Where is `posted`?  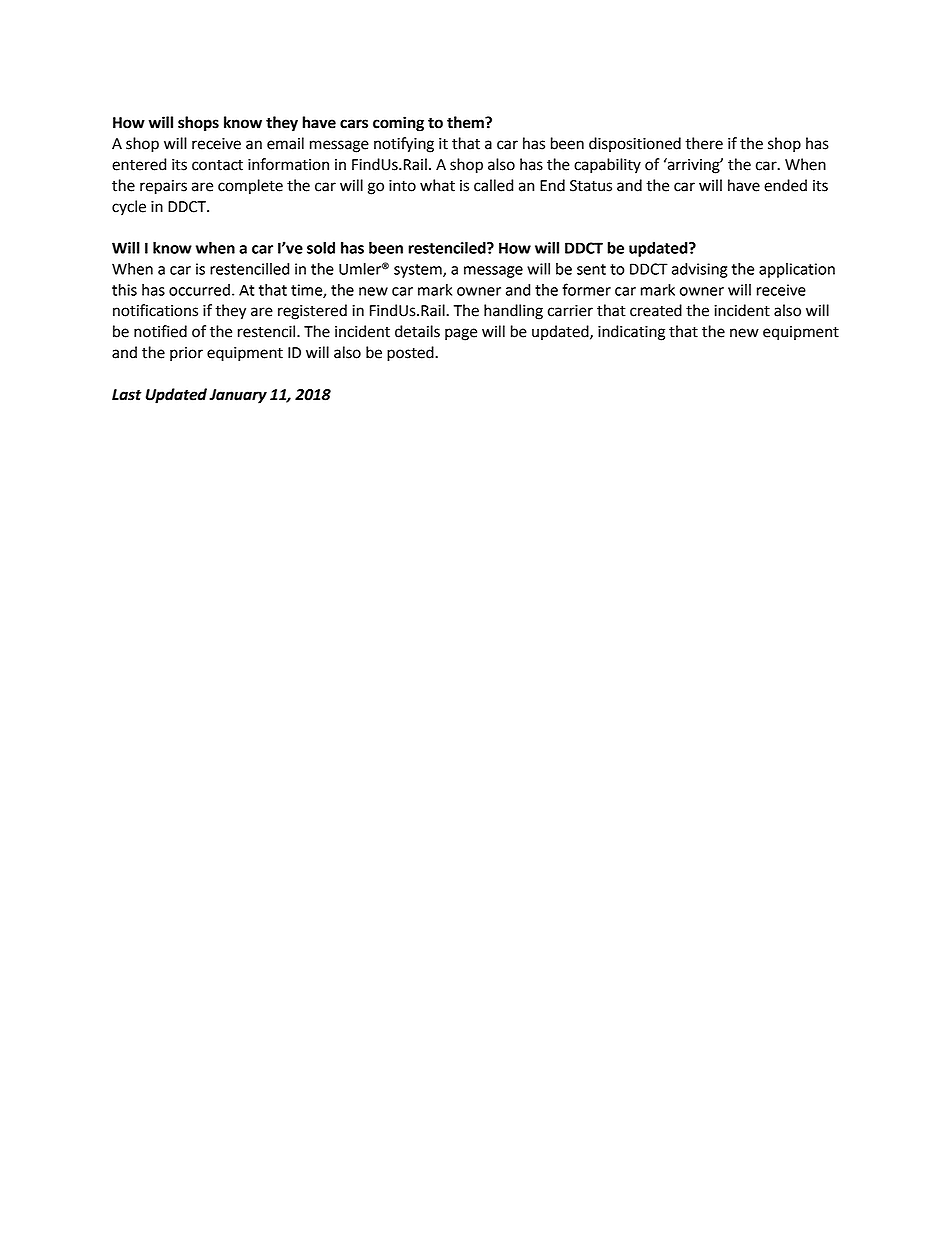 posted is located at coordinates (411, 354).
